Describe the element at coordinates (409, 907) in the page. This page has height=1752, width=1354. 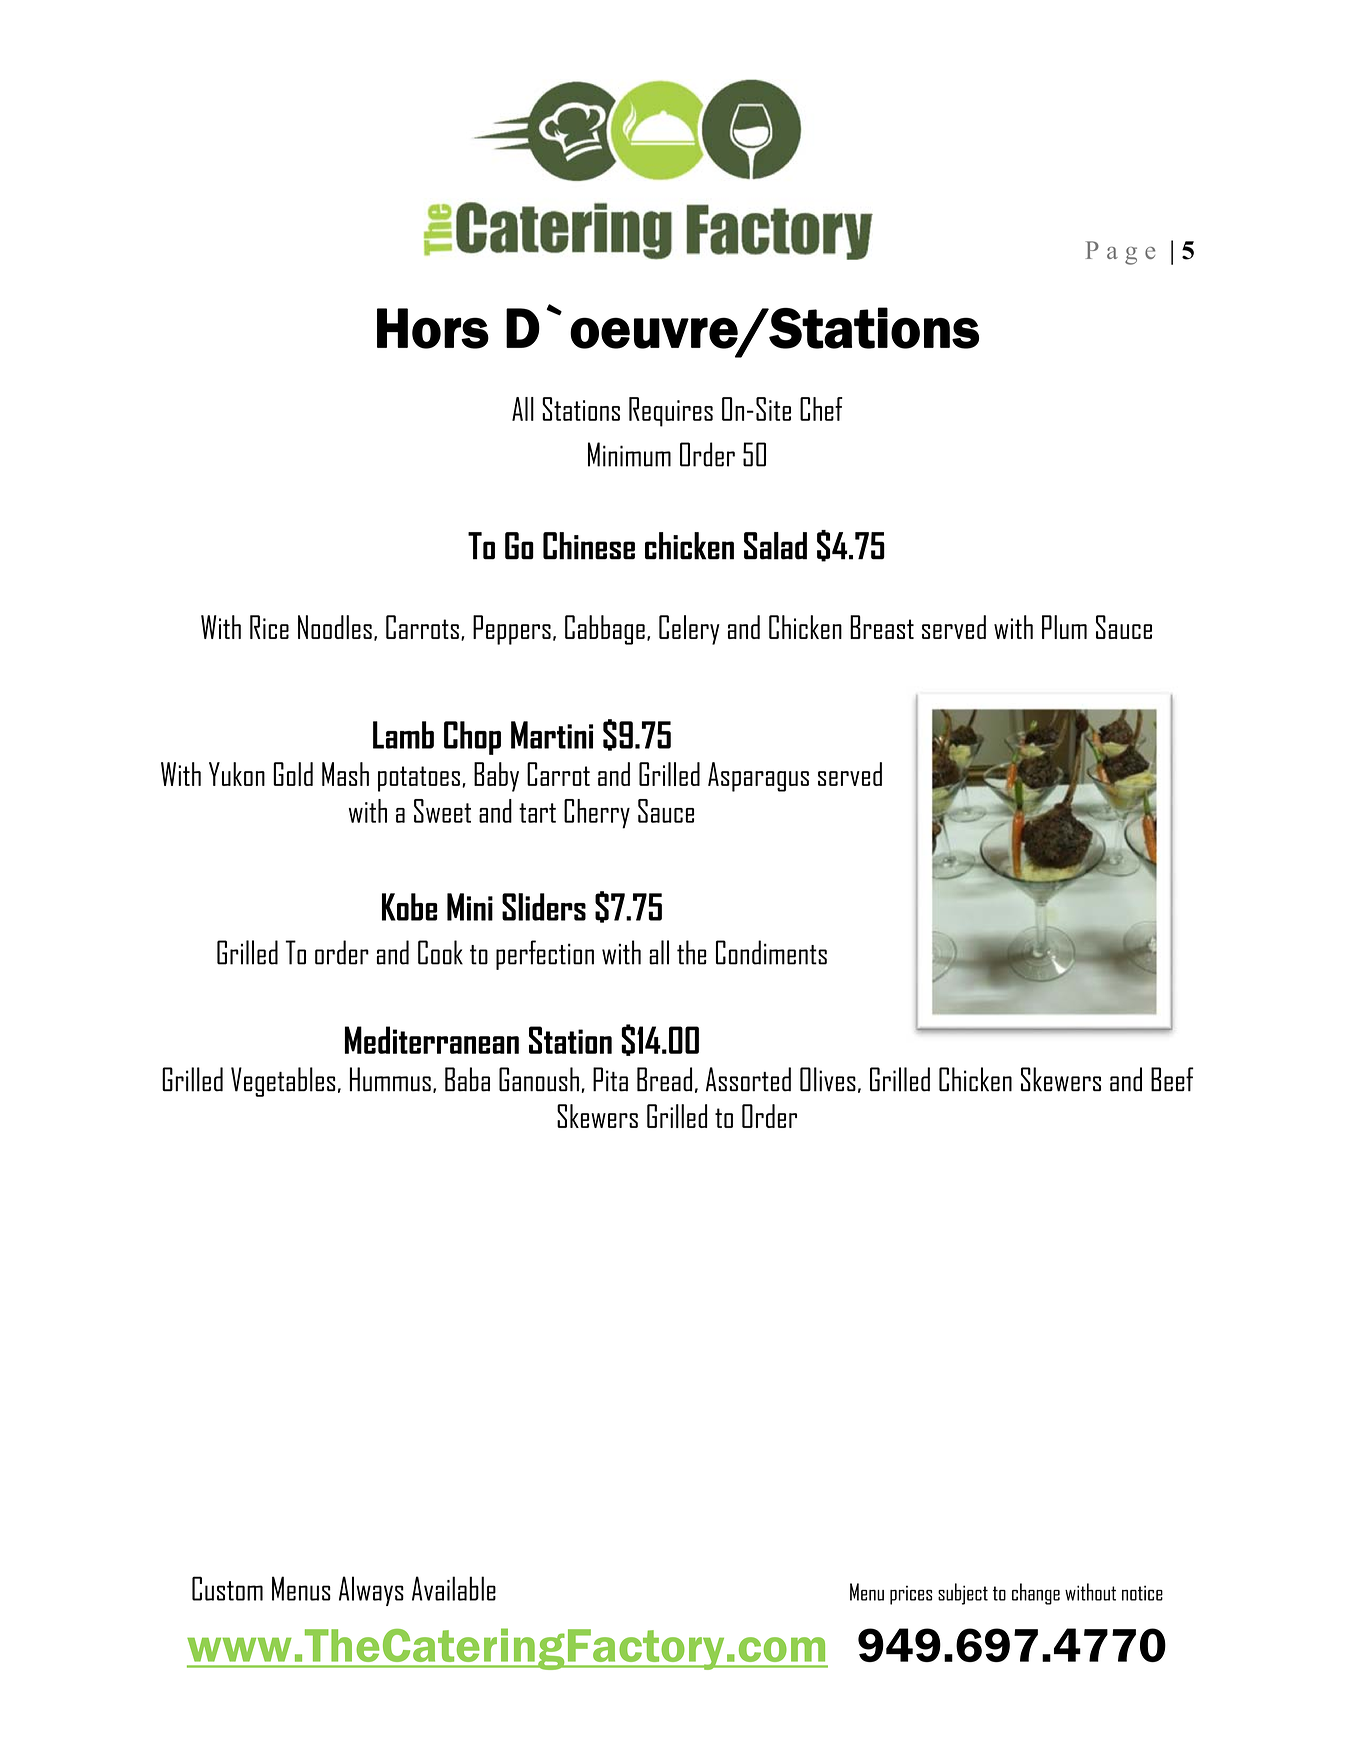
I see `Kobe` at that location.
